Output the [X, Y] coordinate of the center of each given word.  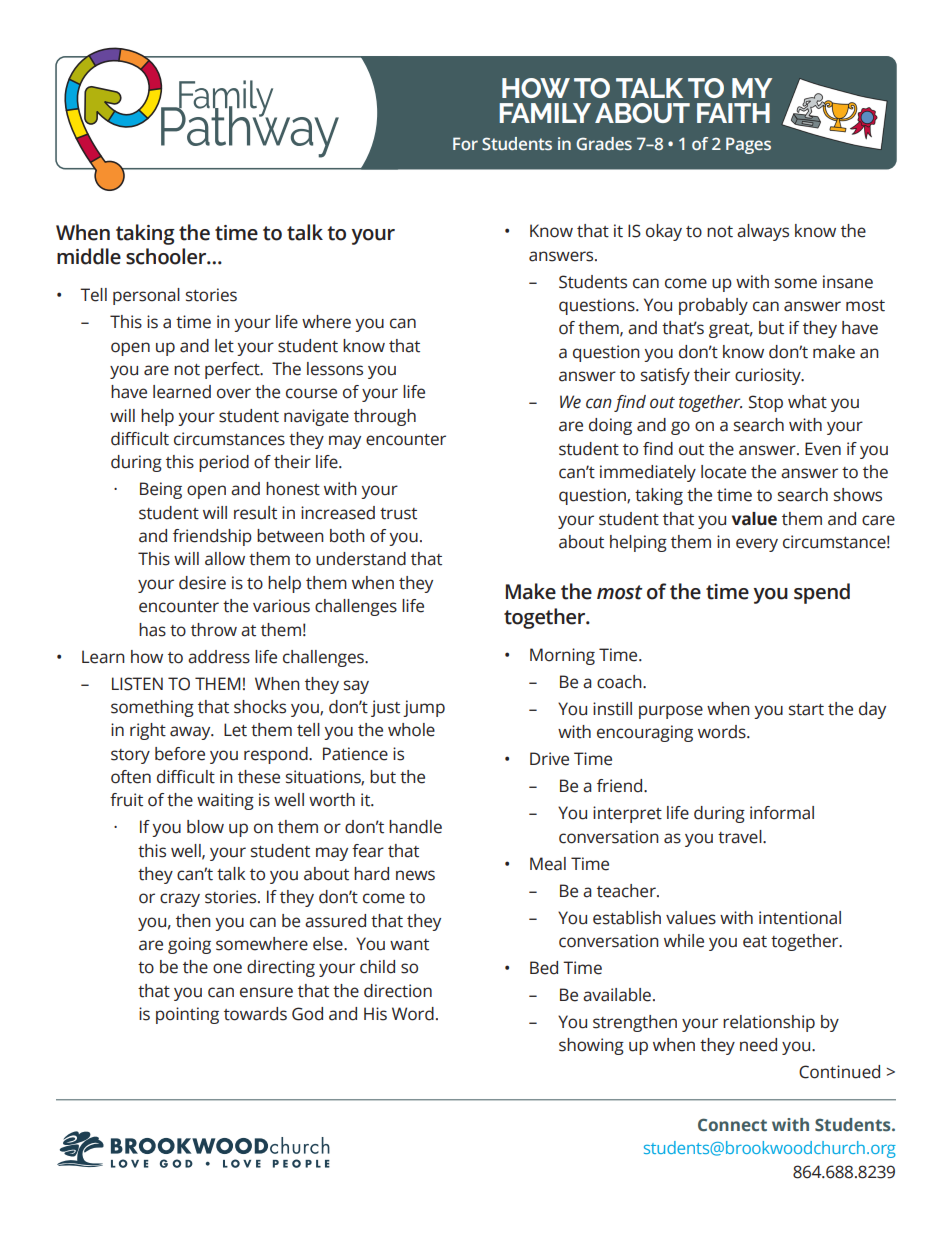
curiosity [769, 376]
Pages [748, 145]
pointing [187, 1015]
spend [822, 593]
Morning [562, 656]
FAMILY [545, 113]
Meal [548, 864]
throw [214, 630]
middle [89, 256]
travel [741, 837]
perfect [233, 370]
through [385, 417]
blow [205, 827]
